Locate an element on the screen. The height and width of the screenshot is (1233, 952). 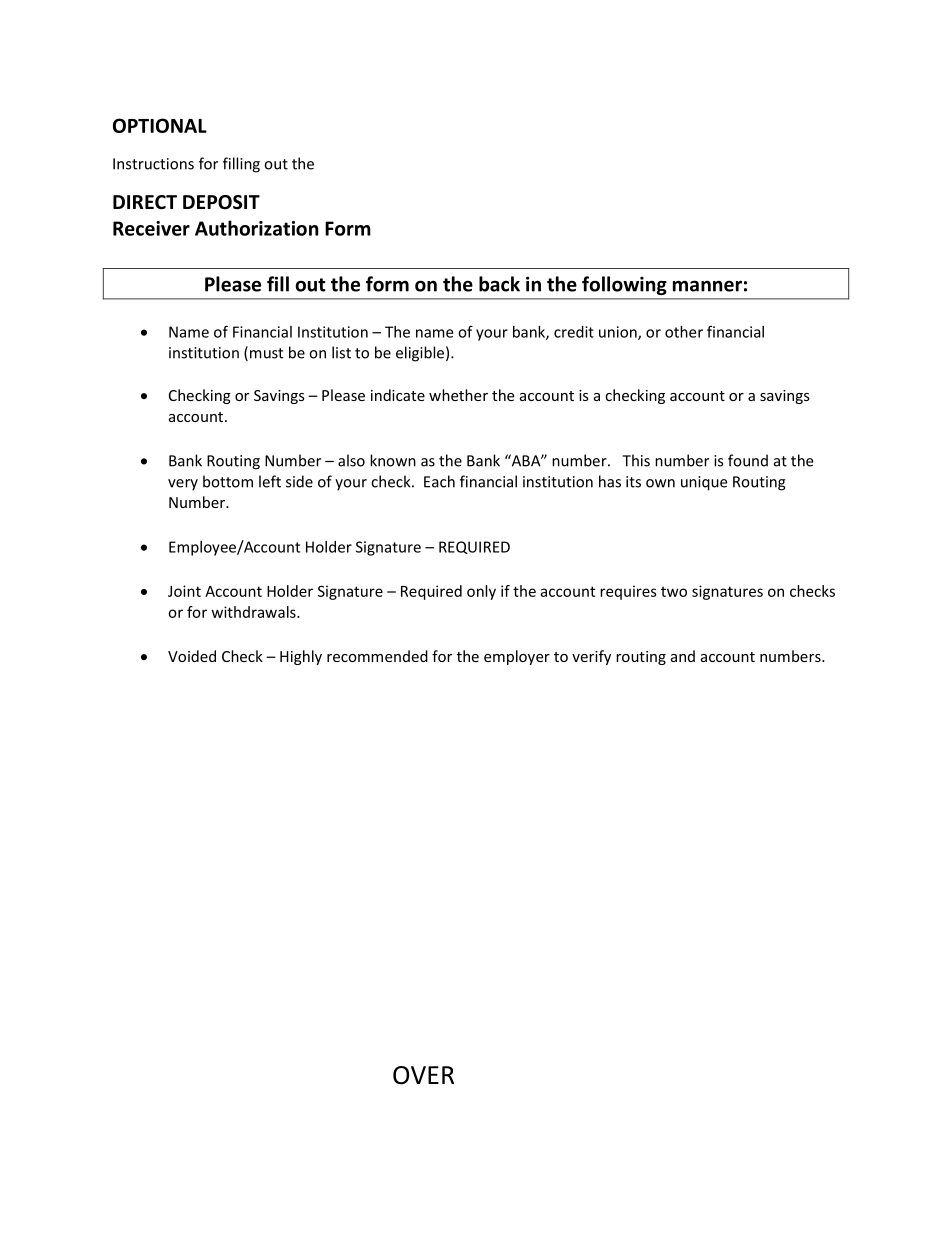
manner is located at coordinates (707, 286).
